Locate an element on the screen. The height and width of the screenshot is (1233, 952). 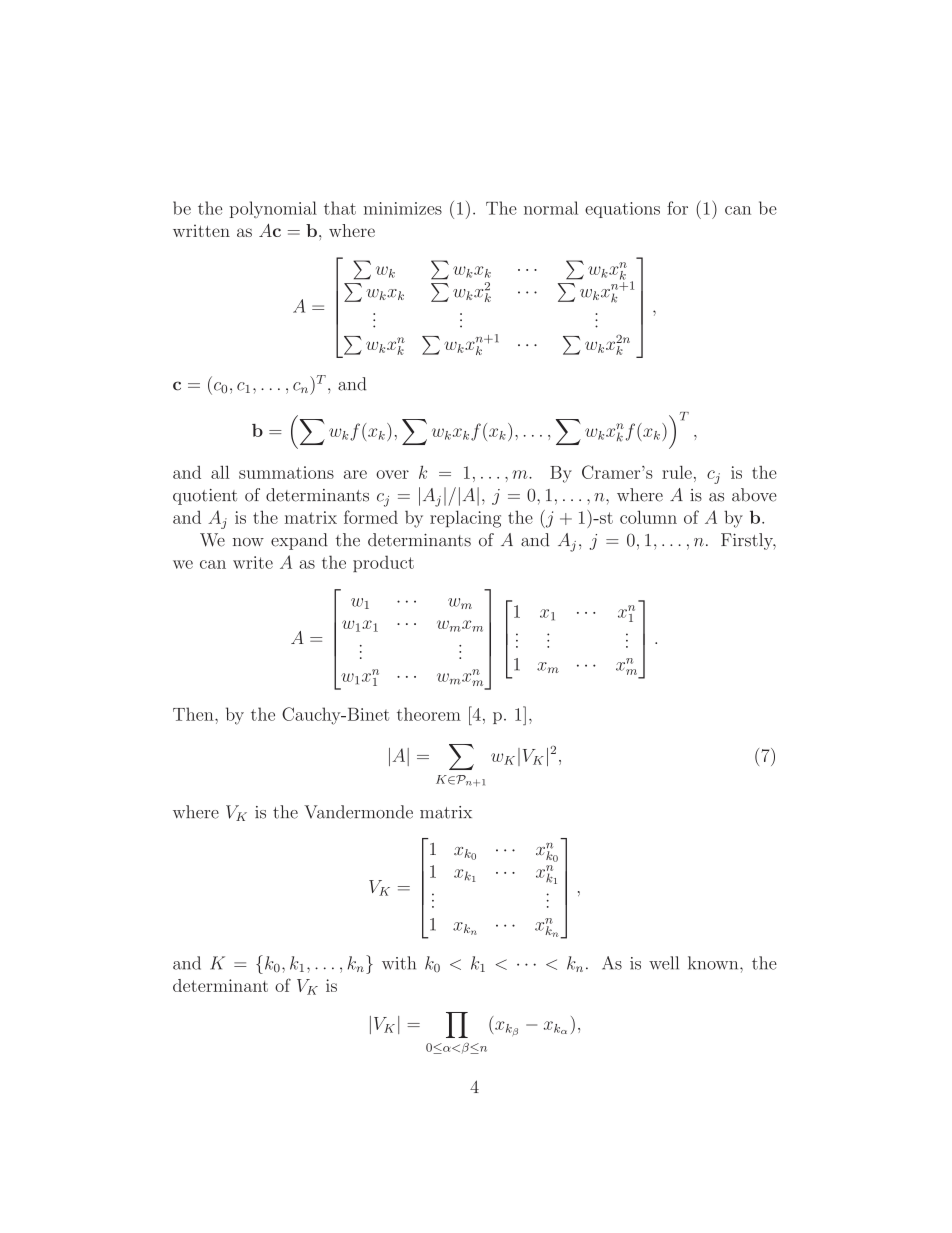
Firstly is located at coordinates (748, 541).
